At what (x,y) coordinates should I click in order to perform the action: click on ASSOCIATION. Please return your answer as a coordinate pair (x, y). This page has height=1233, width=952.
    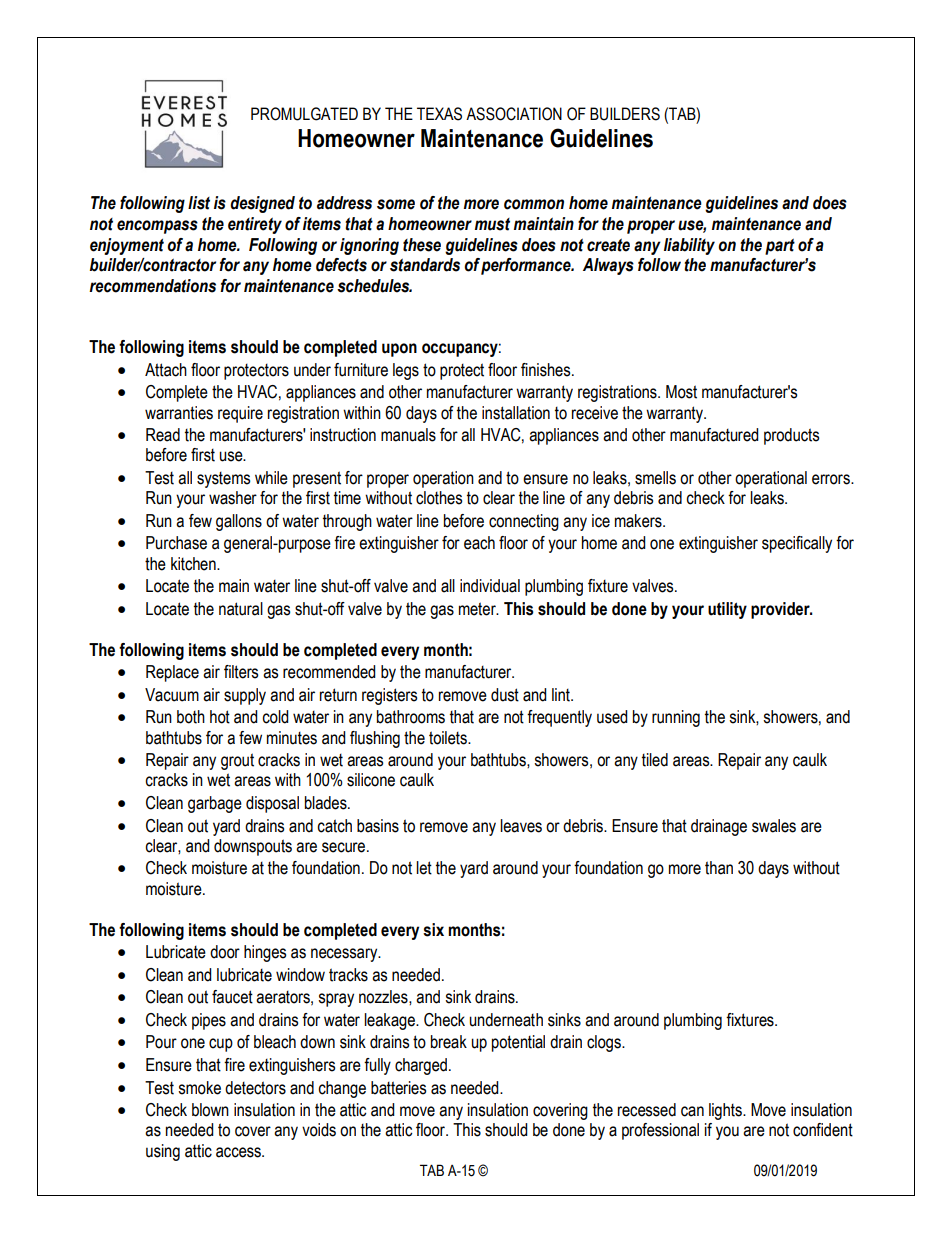
    Looking at the image, I should click on (514, 114).
